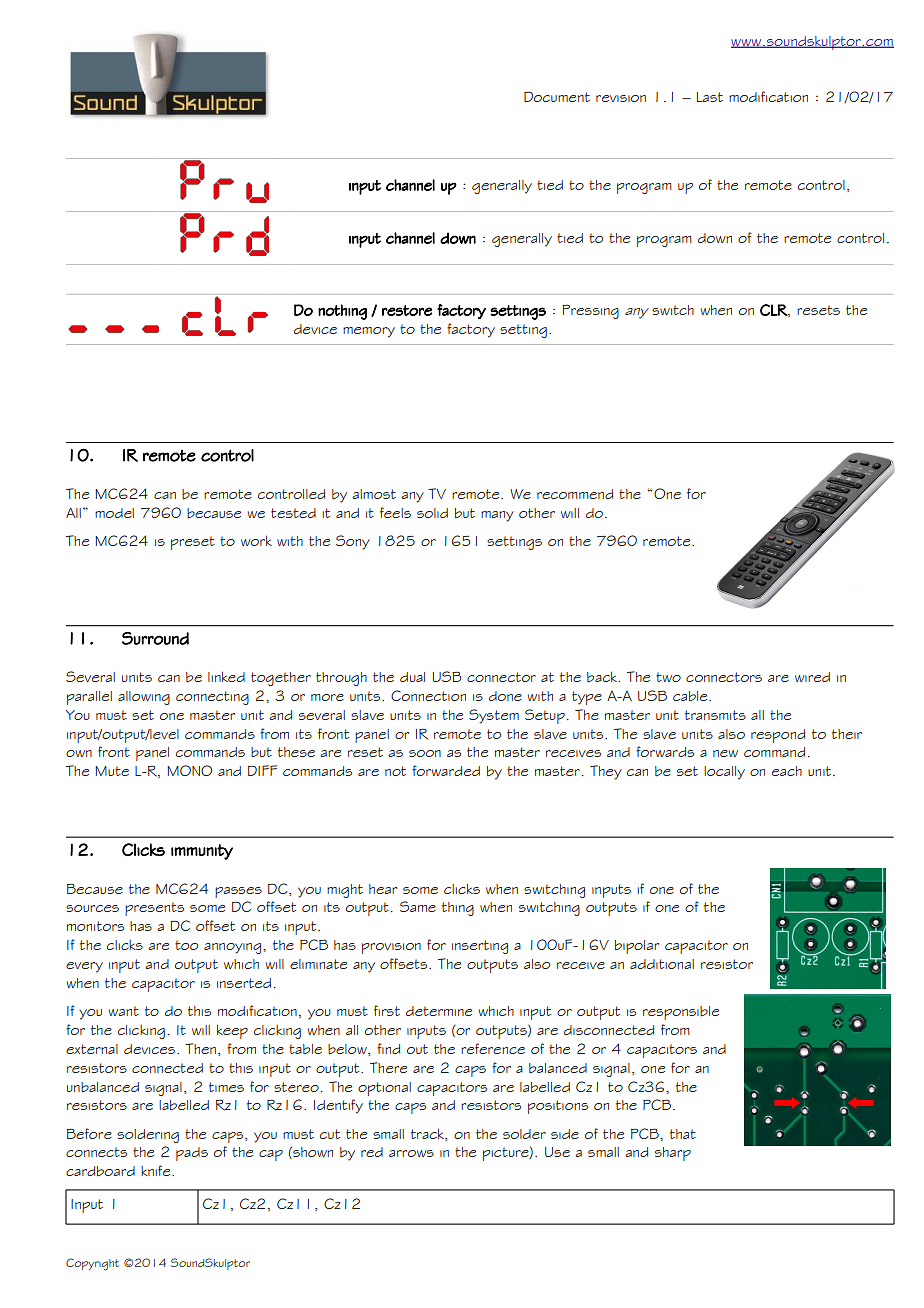 This screenshot has width=924, height=1308. What do you see at coordinates (144, 698) in the screenshot?
I see `allowing` at bounding box center [144, 698].
